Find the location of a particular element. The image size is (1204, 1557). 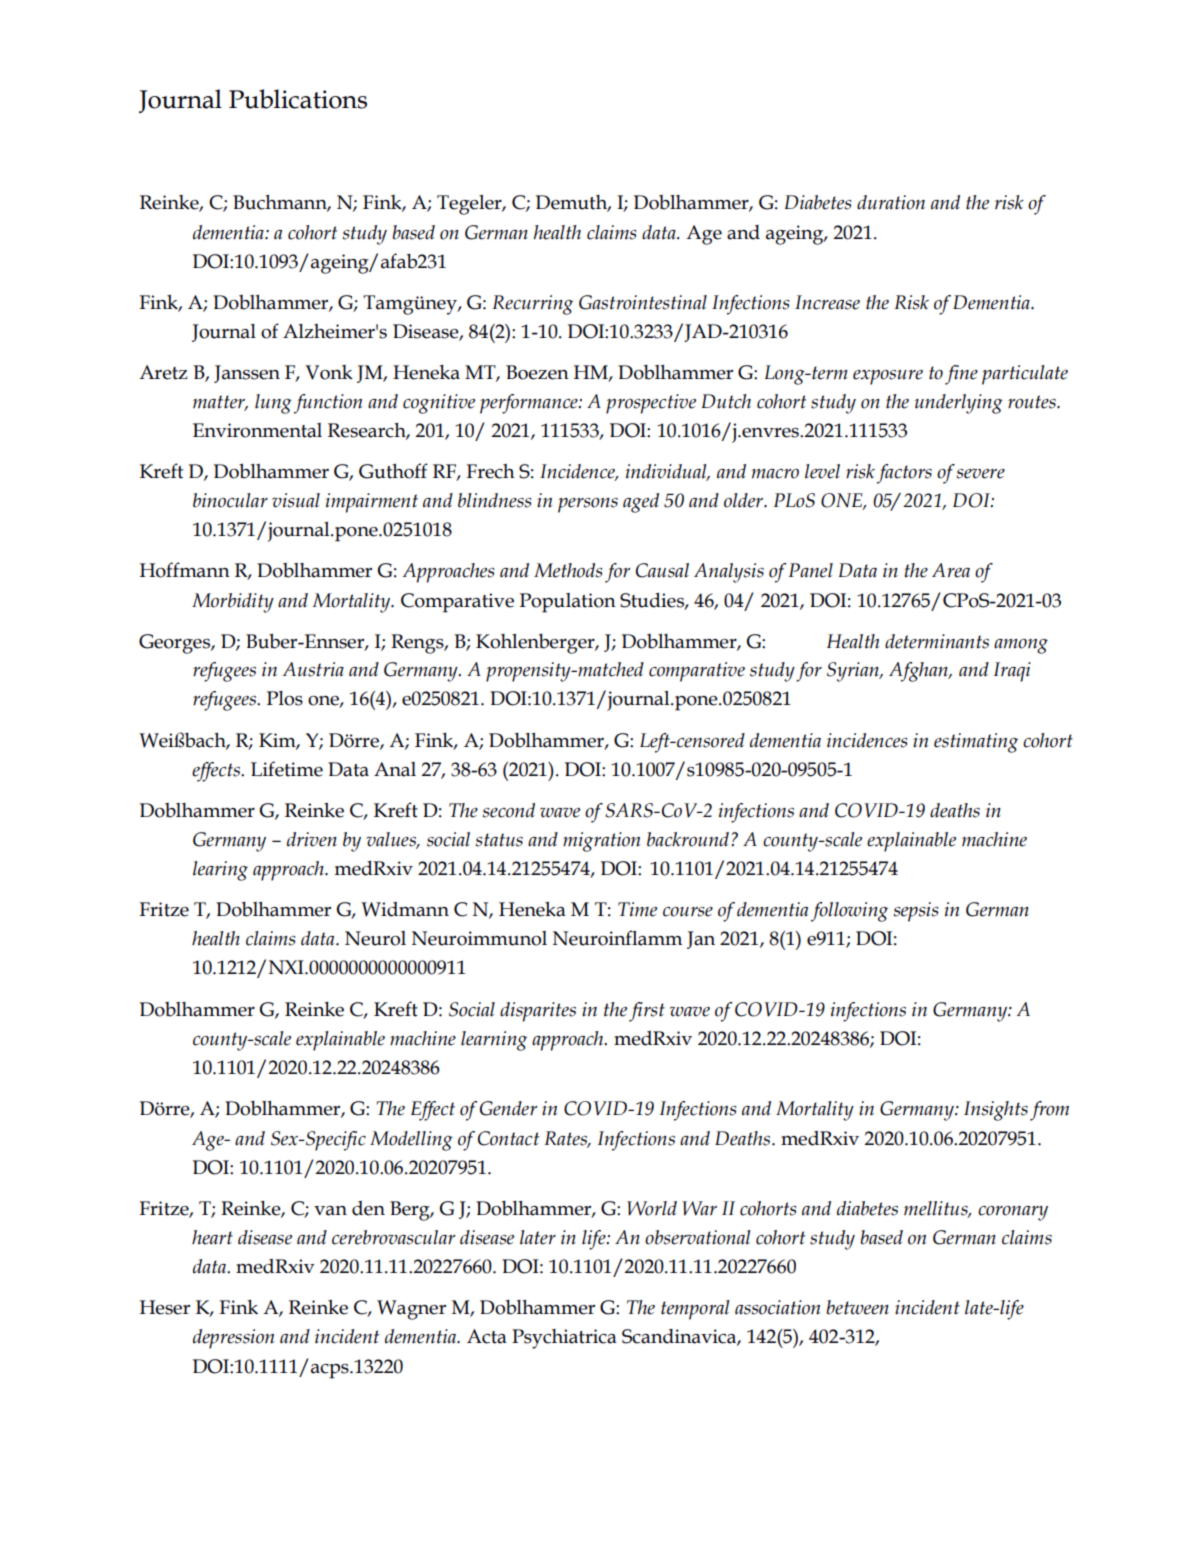

second is located at coordinates (508, 810).
